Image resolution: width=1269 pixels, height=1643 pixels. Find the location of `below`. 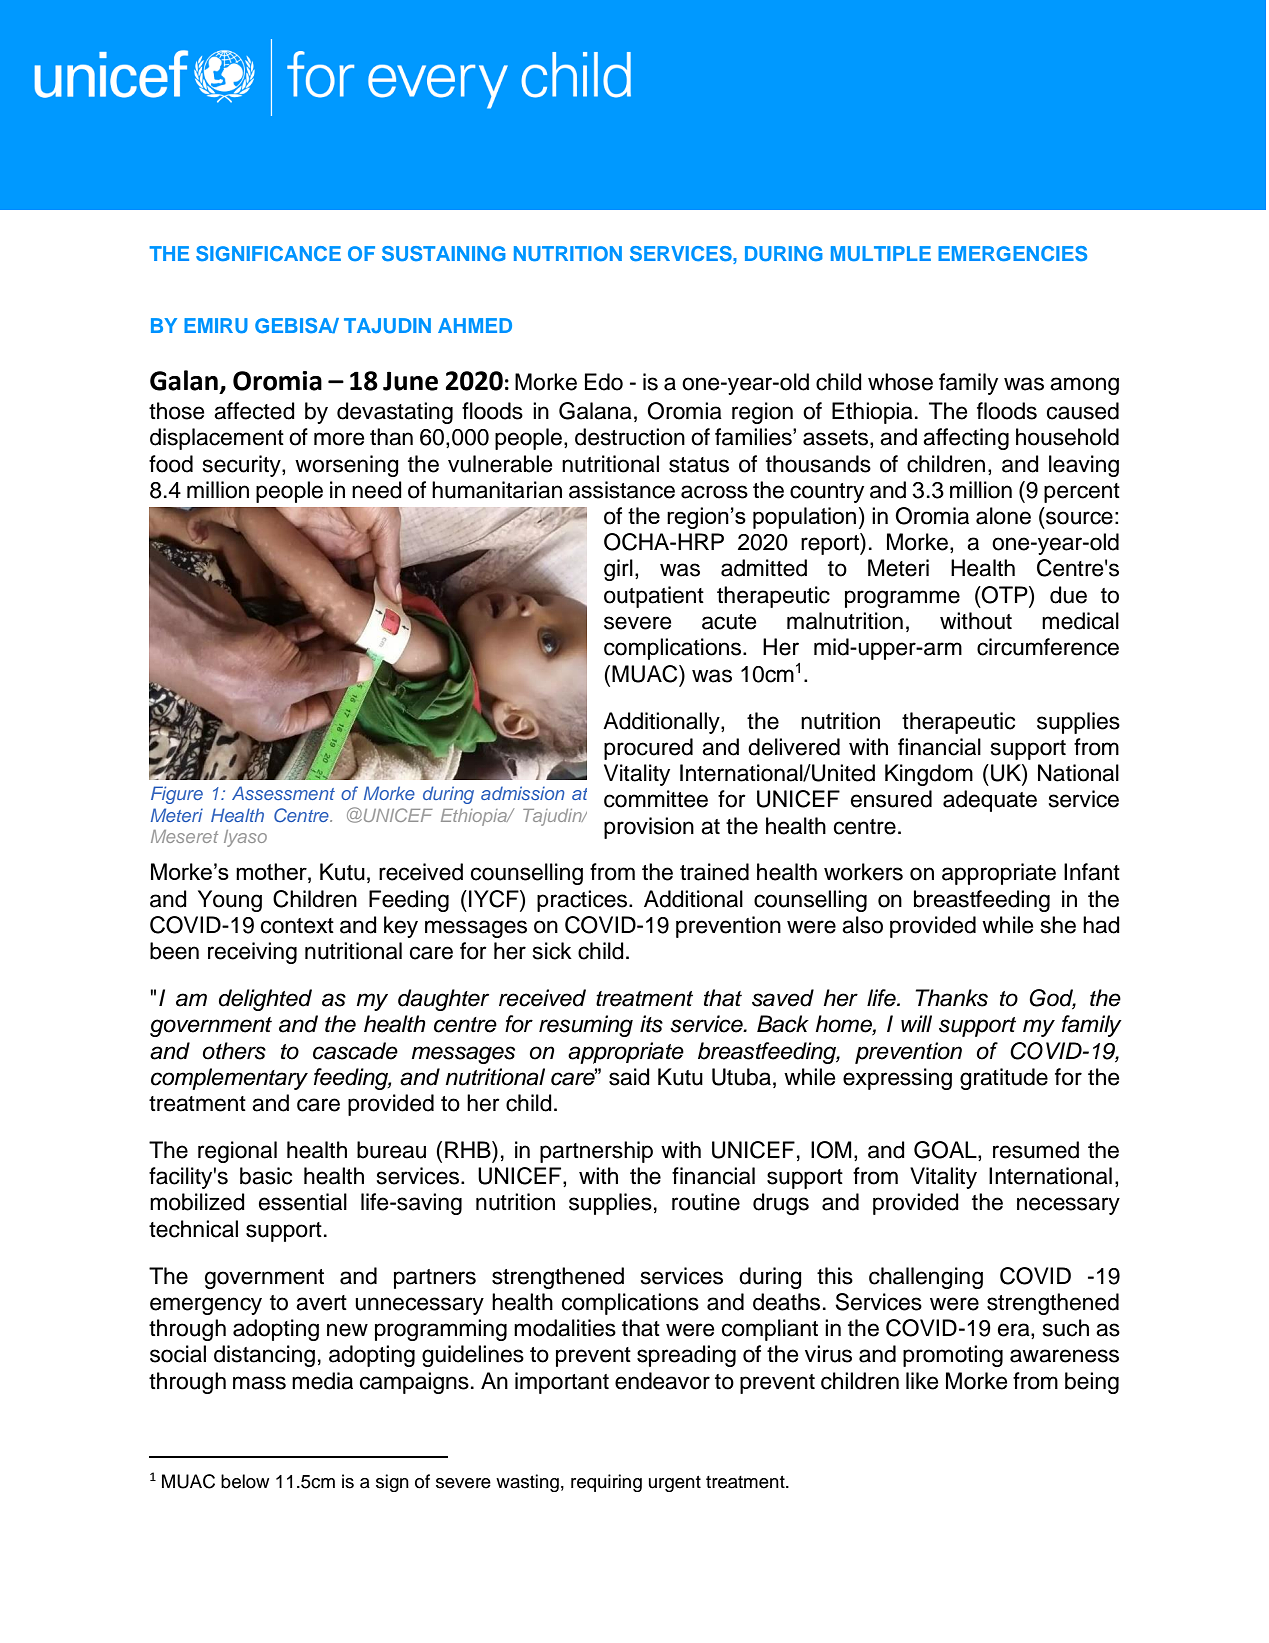

below is located at coordinates (245, 1481).
